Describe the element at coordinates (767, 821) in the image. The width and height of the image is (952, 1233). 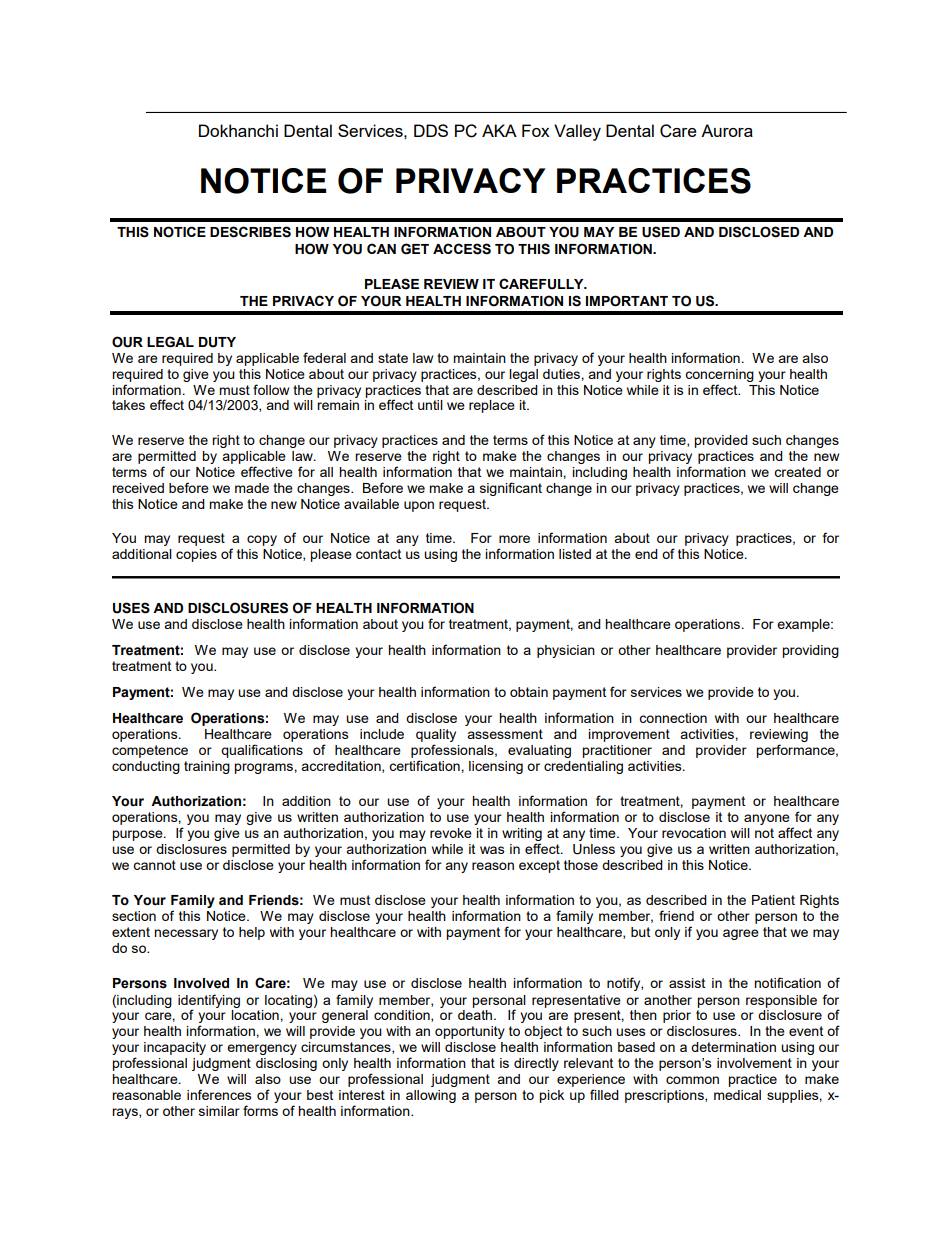
I see `anyone` at that location.
